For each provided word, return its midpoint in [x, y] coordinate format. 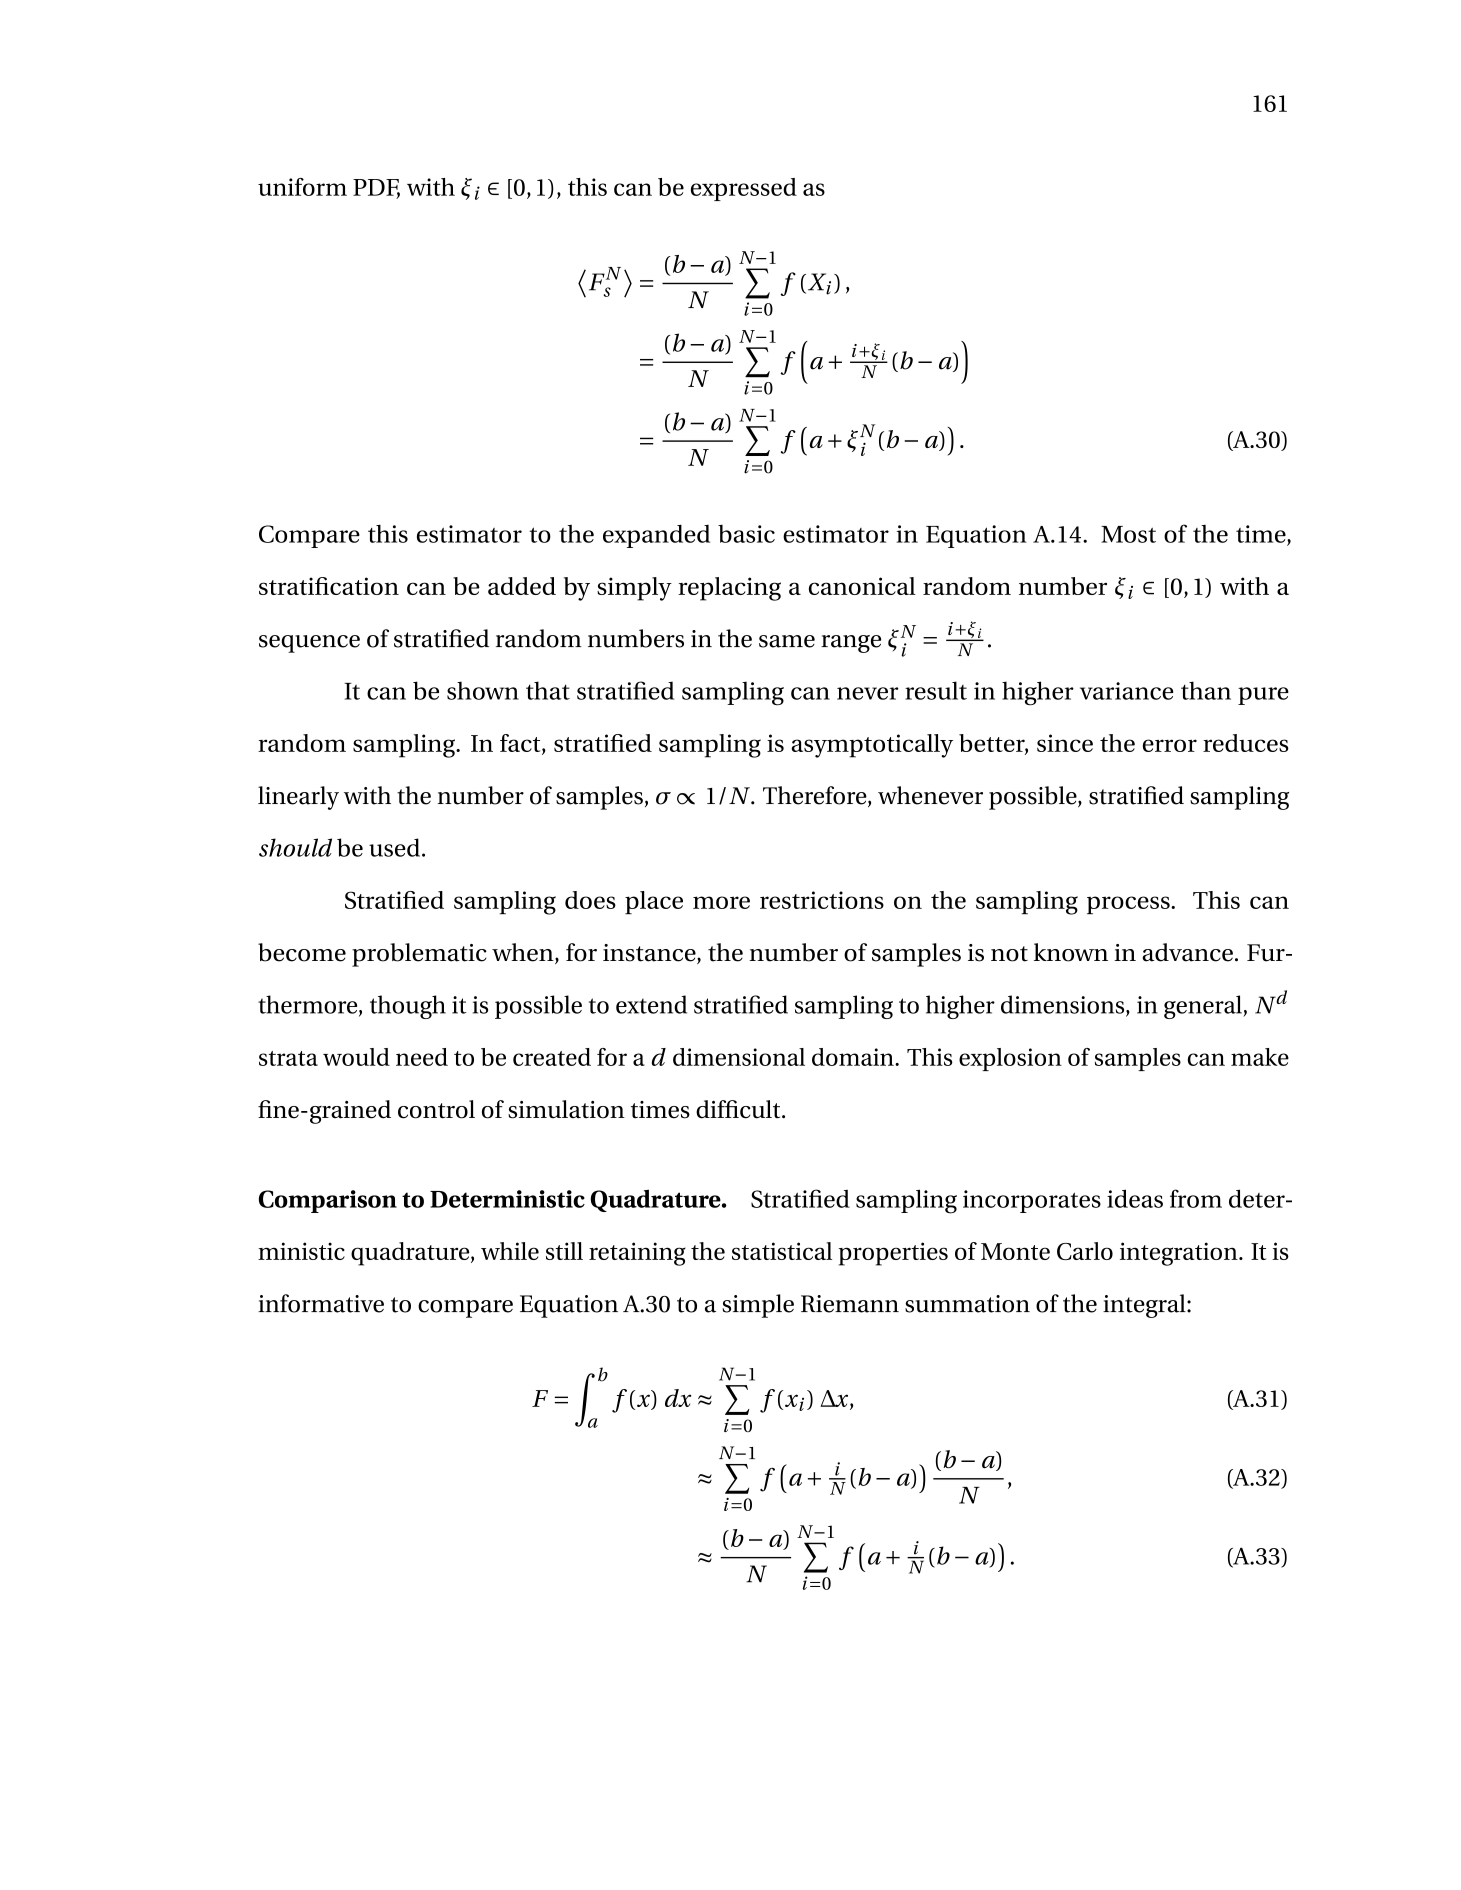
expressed [744, 189]
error [1170, 745]
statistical [782, 1251]
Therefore [816, 796]
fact [521, 744]
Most [1128, 534]
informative [321, 1303]
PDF [376, 188]
